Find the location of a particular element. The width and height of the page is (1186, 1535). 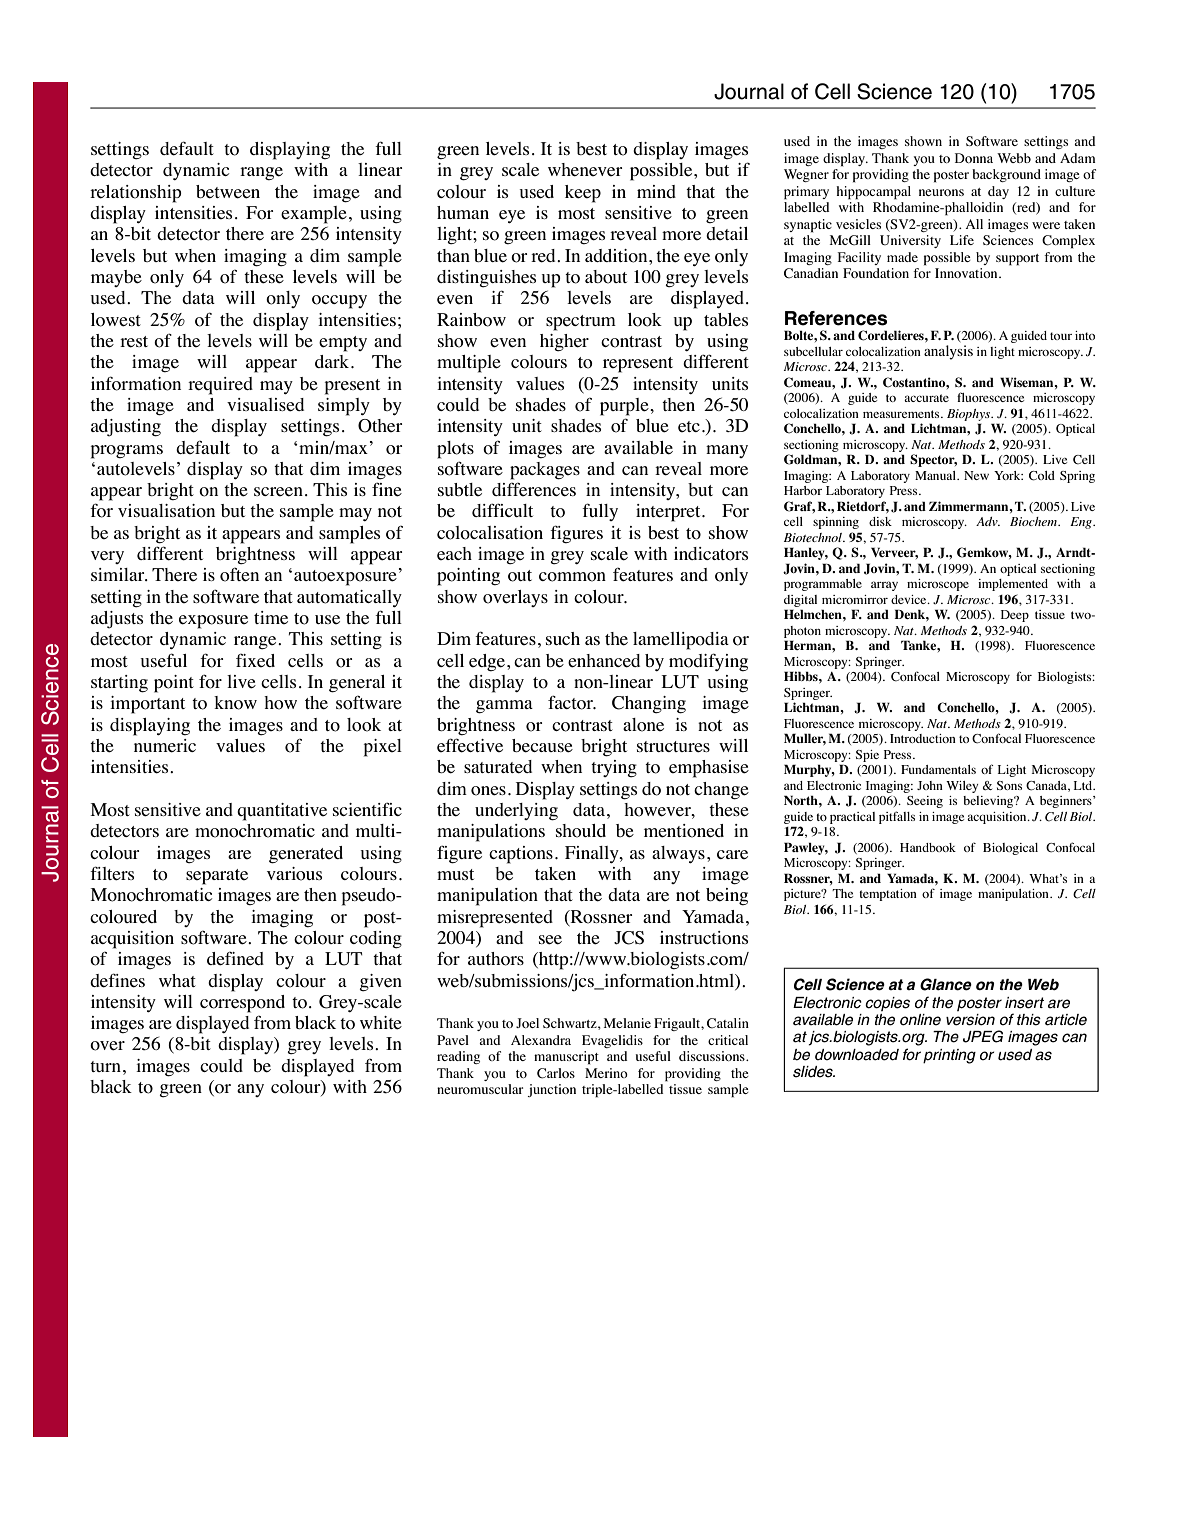

screen is located at coordinates (278, 492).
